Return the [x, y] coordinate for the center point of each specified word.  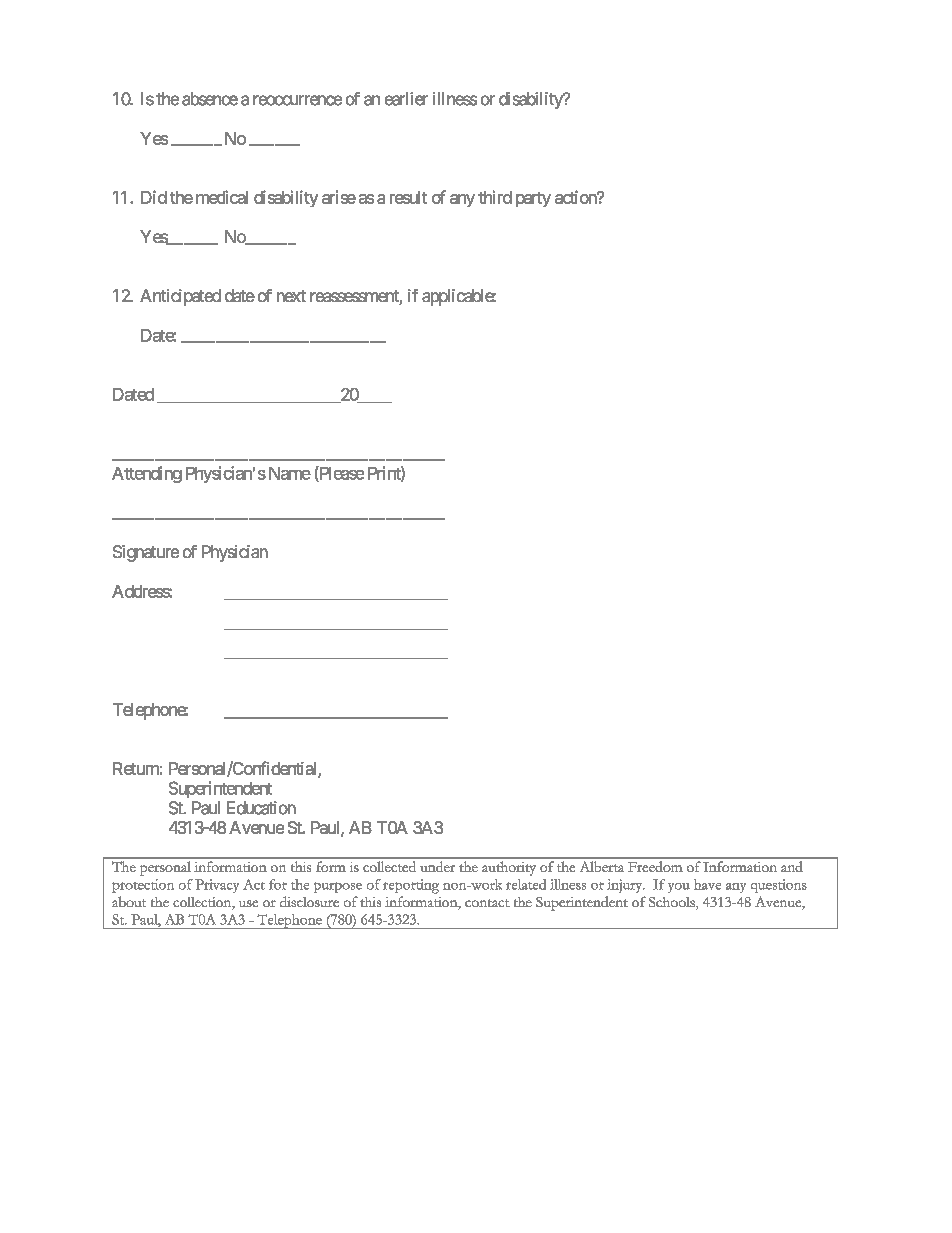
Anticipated [180, 297]
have [707, 884]
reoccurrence [297, 100]
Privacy [217, 886]
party [533, 199]
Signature [146, 553]
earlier [406, 99]
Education [261, 808]
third [495, 197]
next [291, 296]
